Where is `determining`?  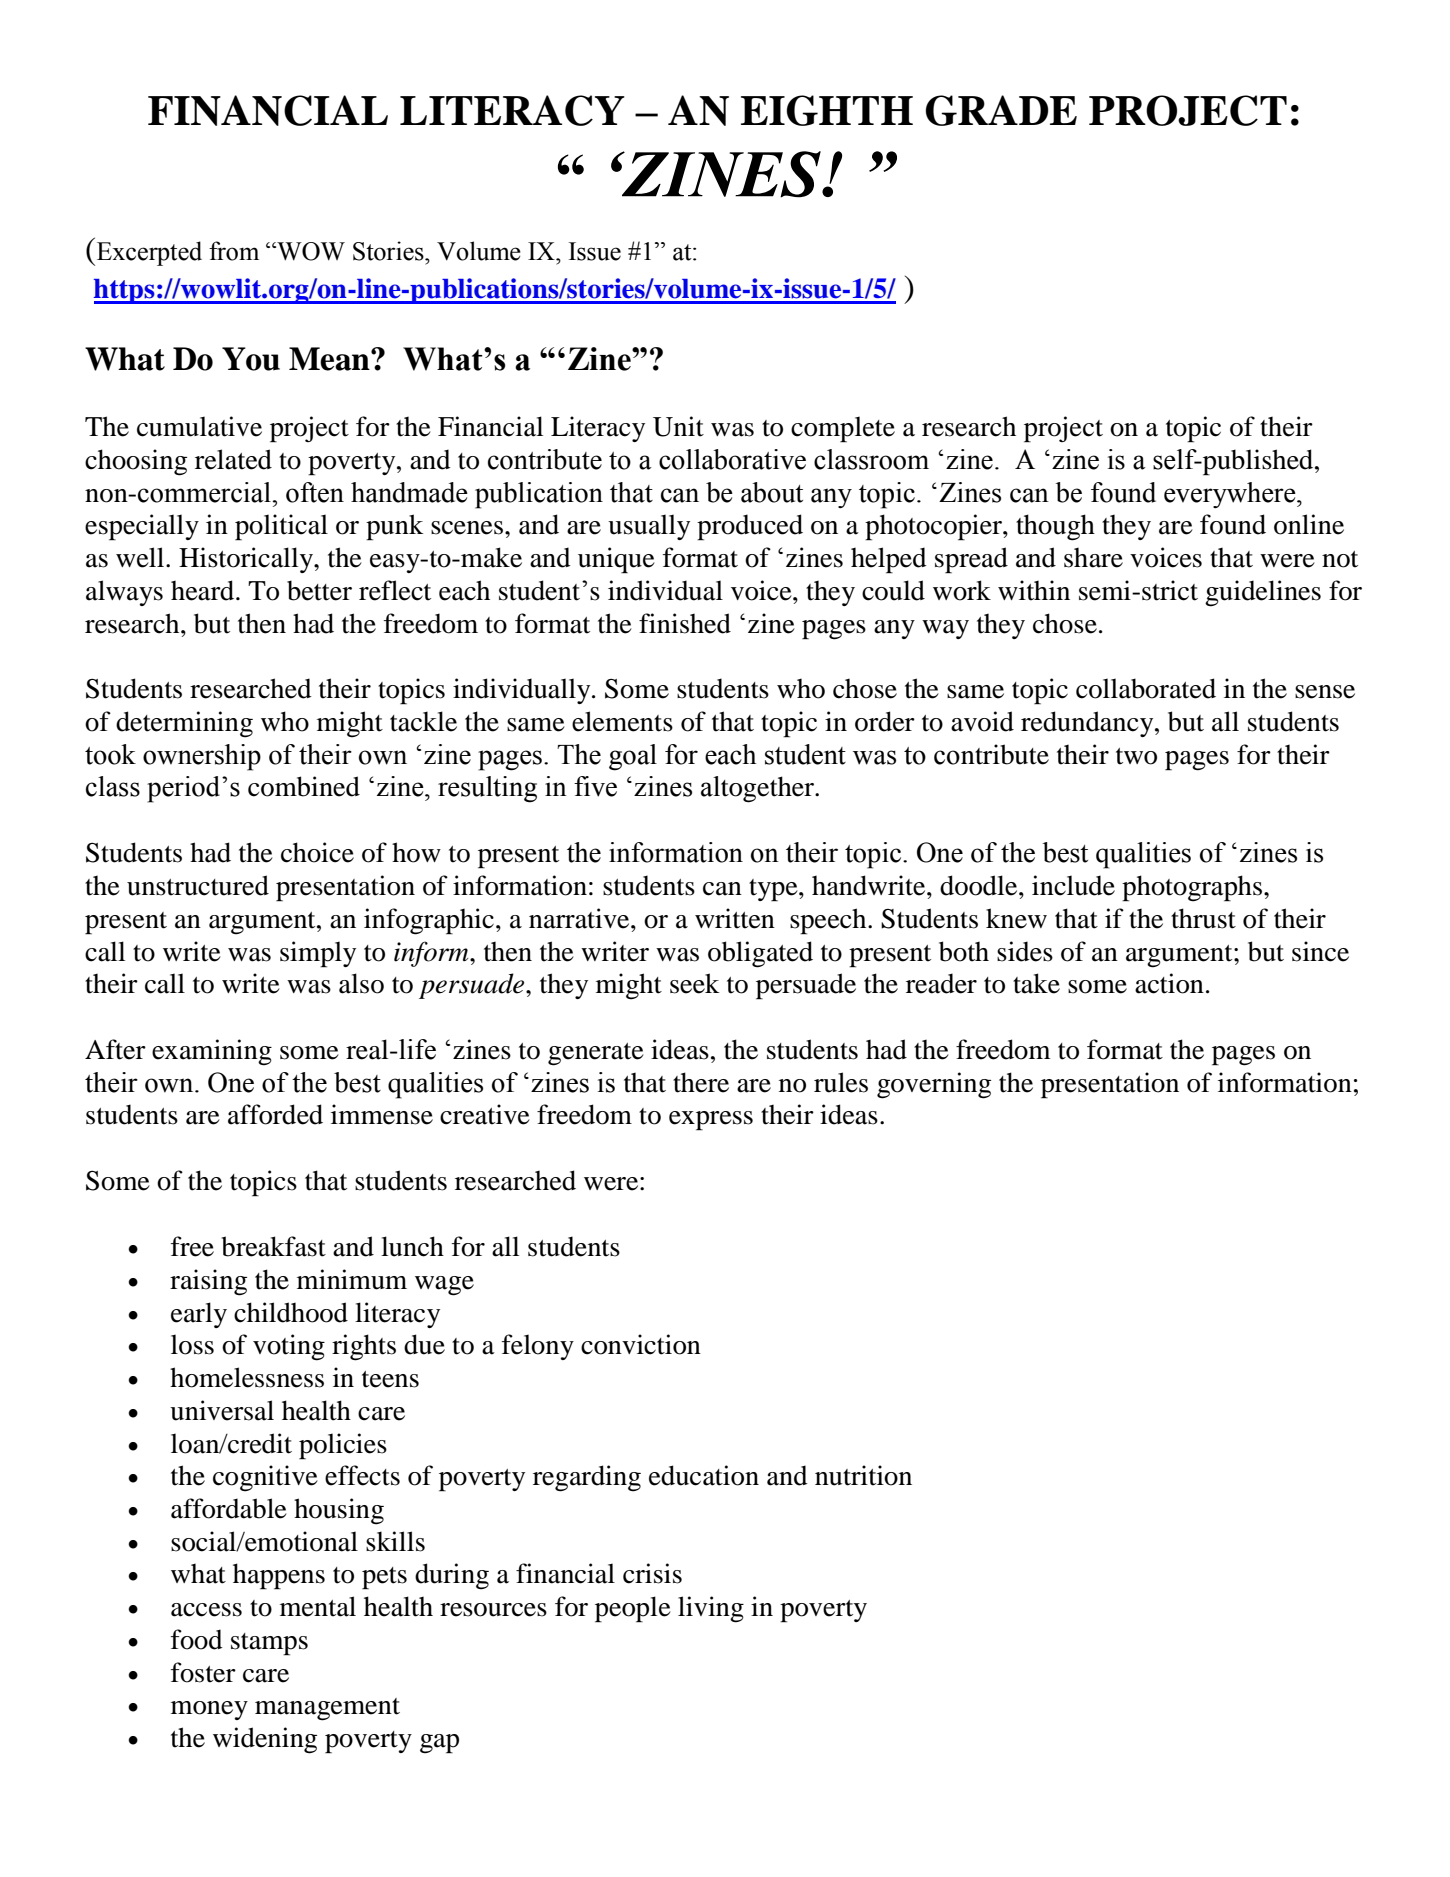
determining is located at coordinates (184, 724).
